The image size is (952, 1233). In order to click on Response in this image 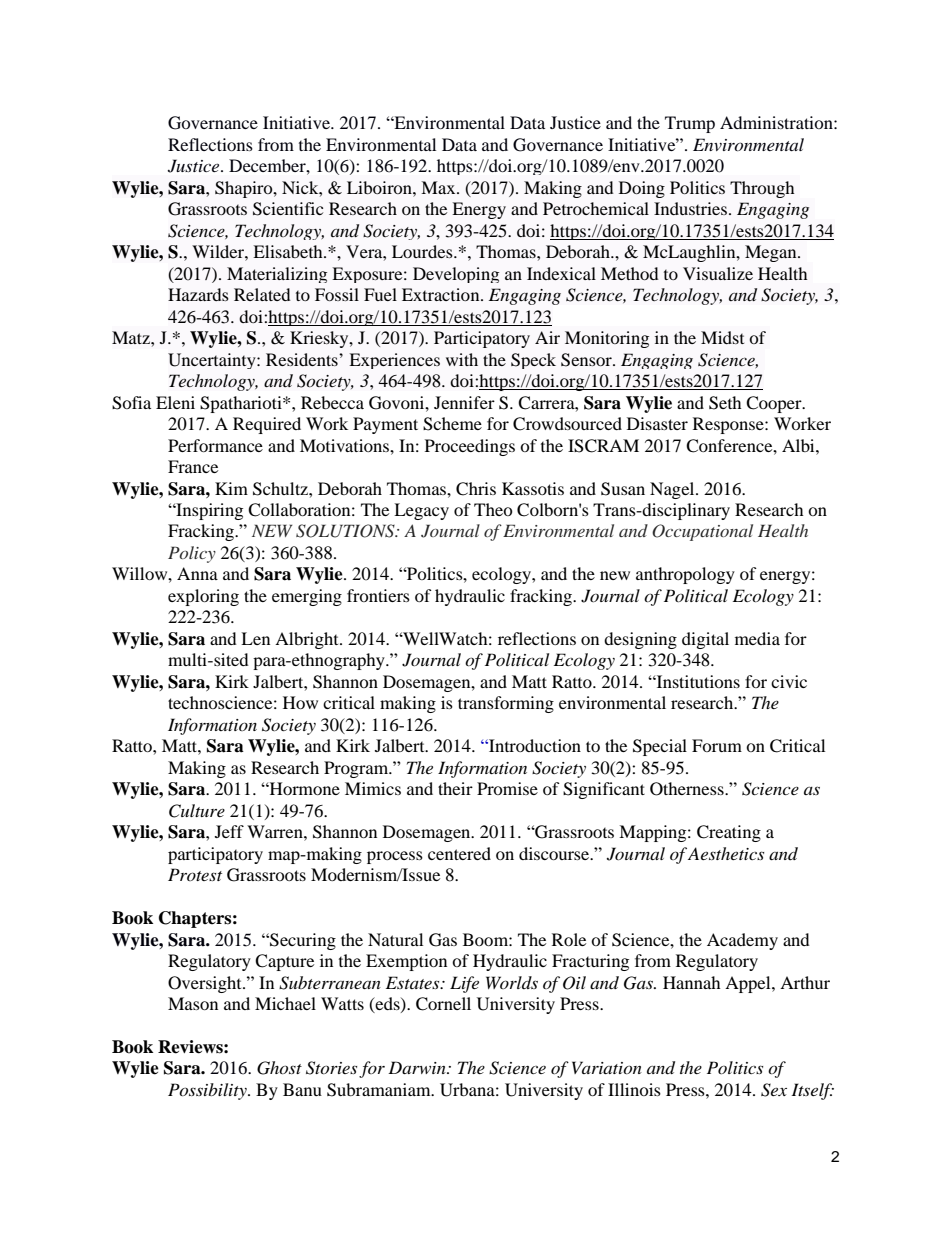, I will do `click(729, 425)`.
